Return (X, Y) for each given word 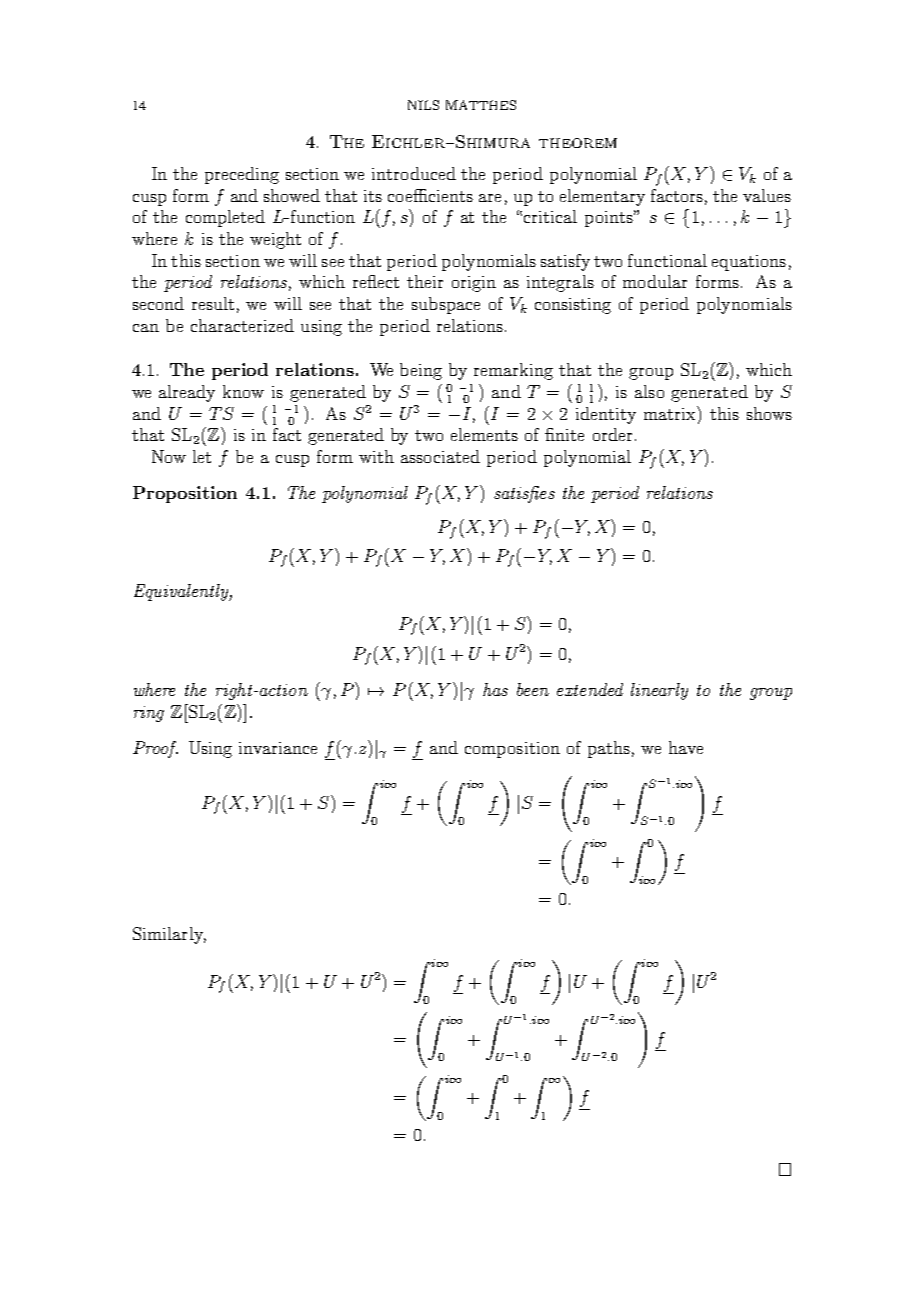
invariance (278, 748)
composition (512, 750)
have (686, 747)
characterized (242, 325)
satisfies (524, 494)
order (612, 434)
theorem (578, 143)
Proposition (185, 494)
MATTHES (481, 105)
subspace (446, 305)
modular (655, 281)
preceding (242, 175)
